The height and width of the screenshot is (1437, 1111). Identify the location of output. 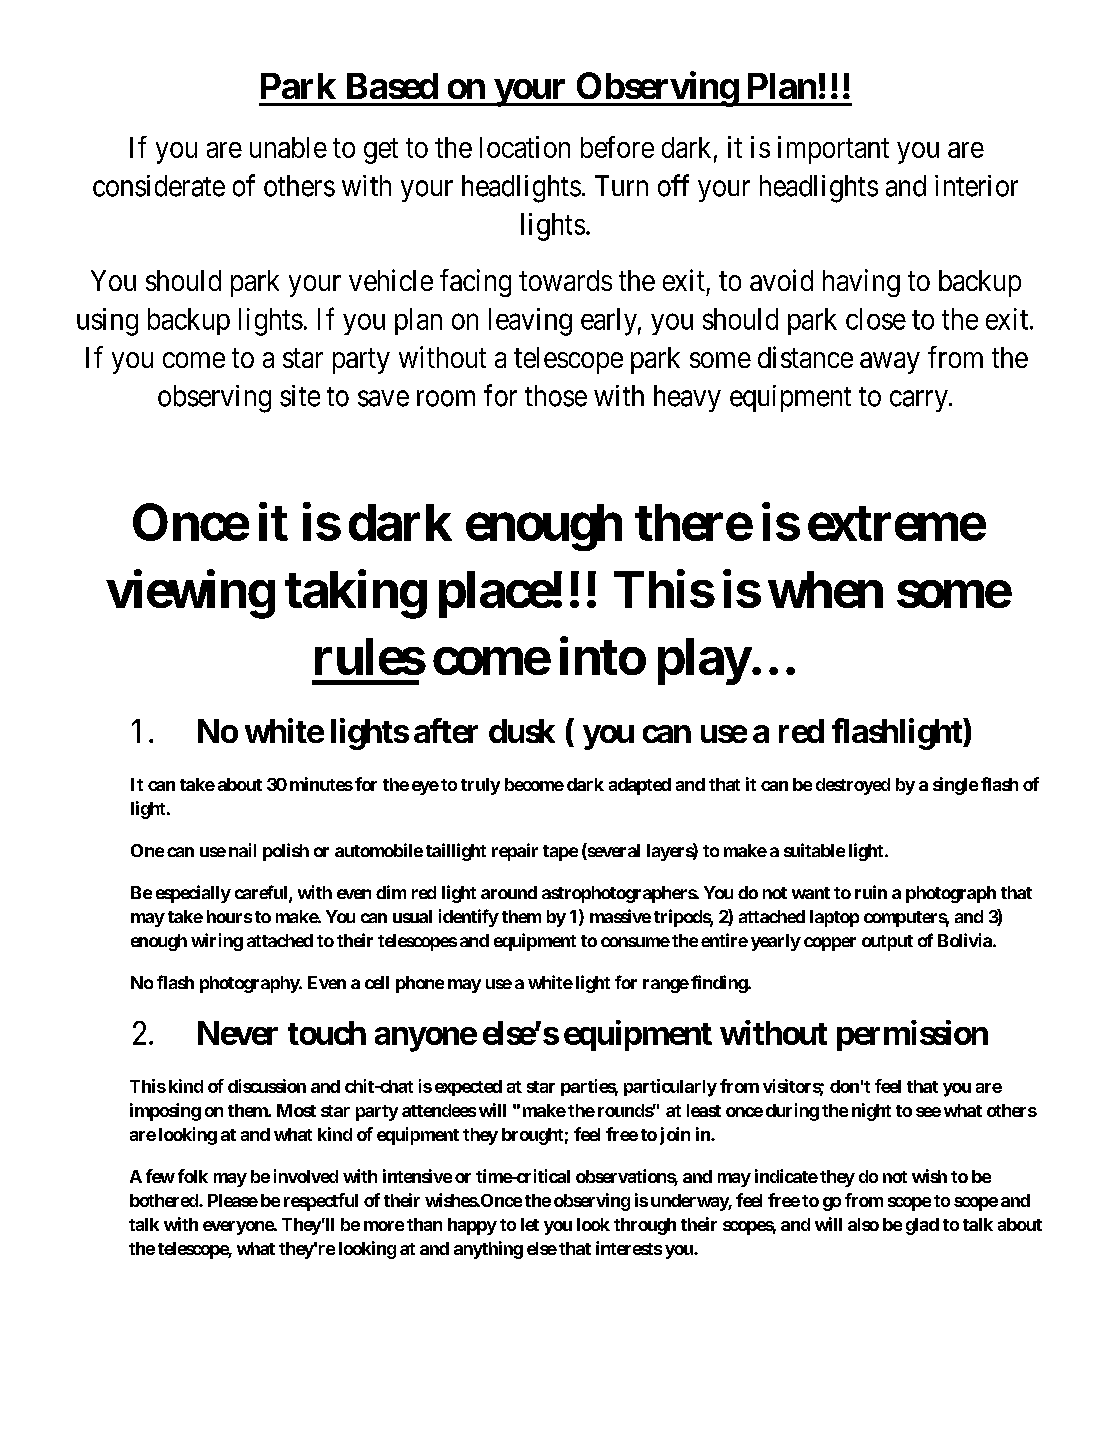
(887, 943).
